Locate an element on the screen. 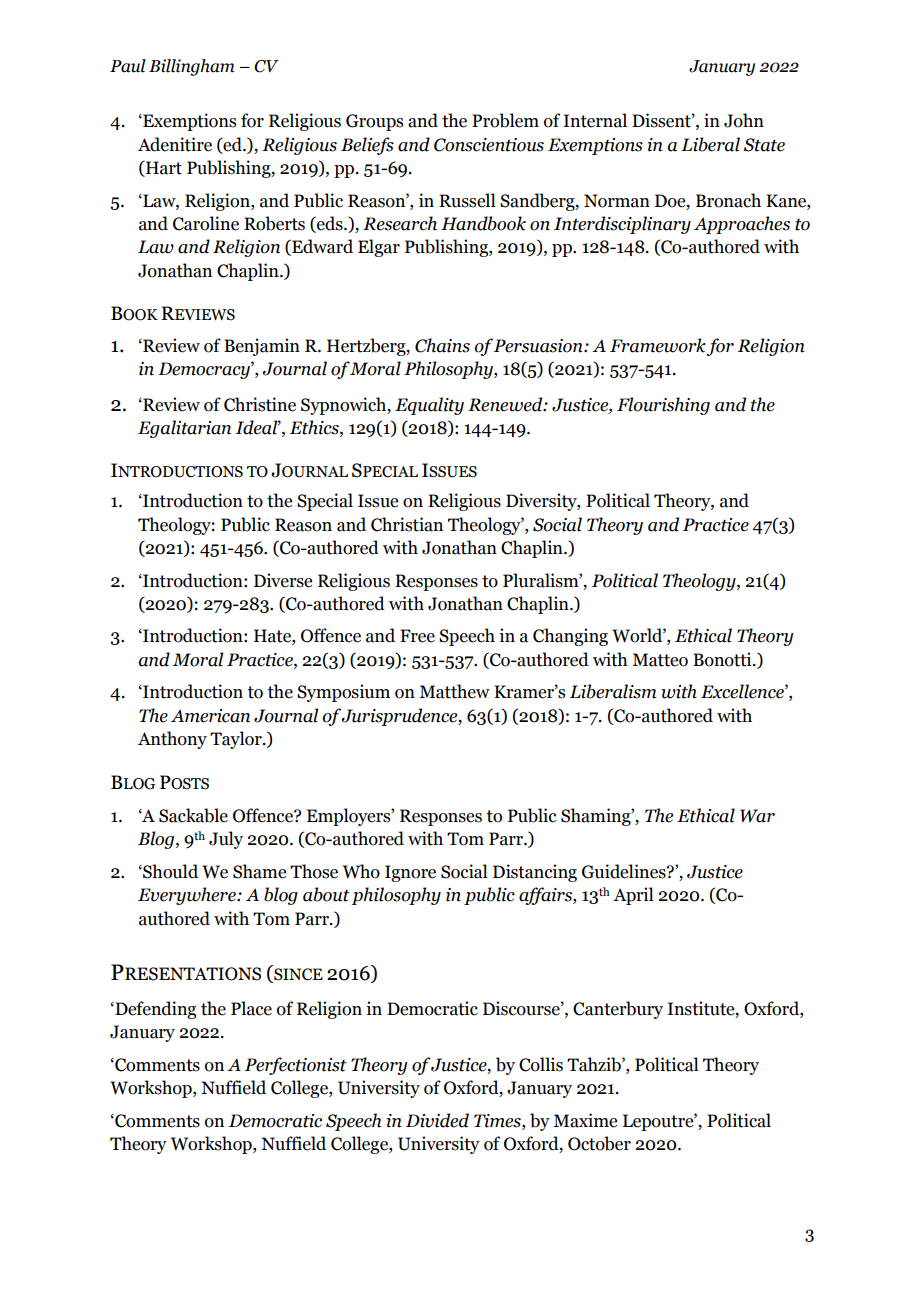 This screenshot has width=924, height=1308. Egalitarian is located at coordinates (184, 429).
